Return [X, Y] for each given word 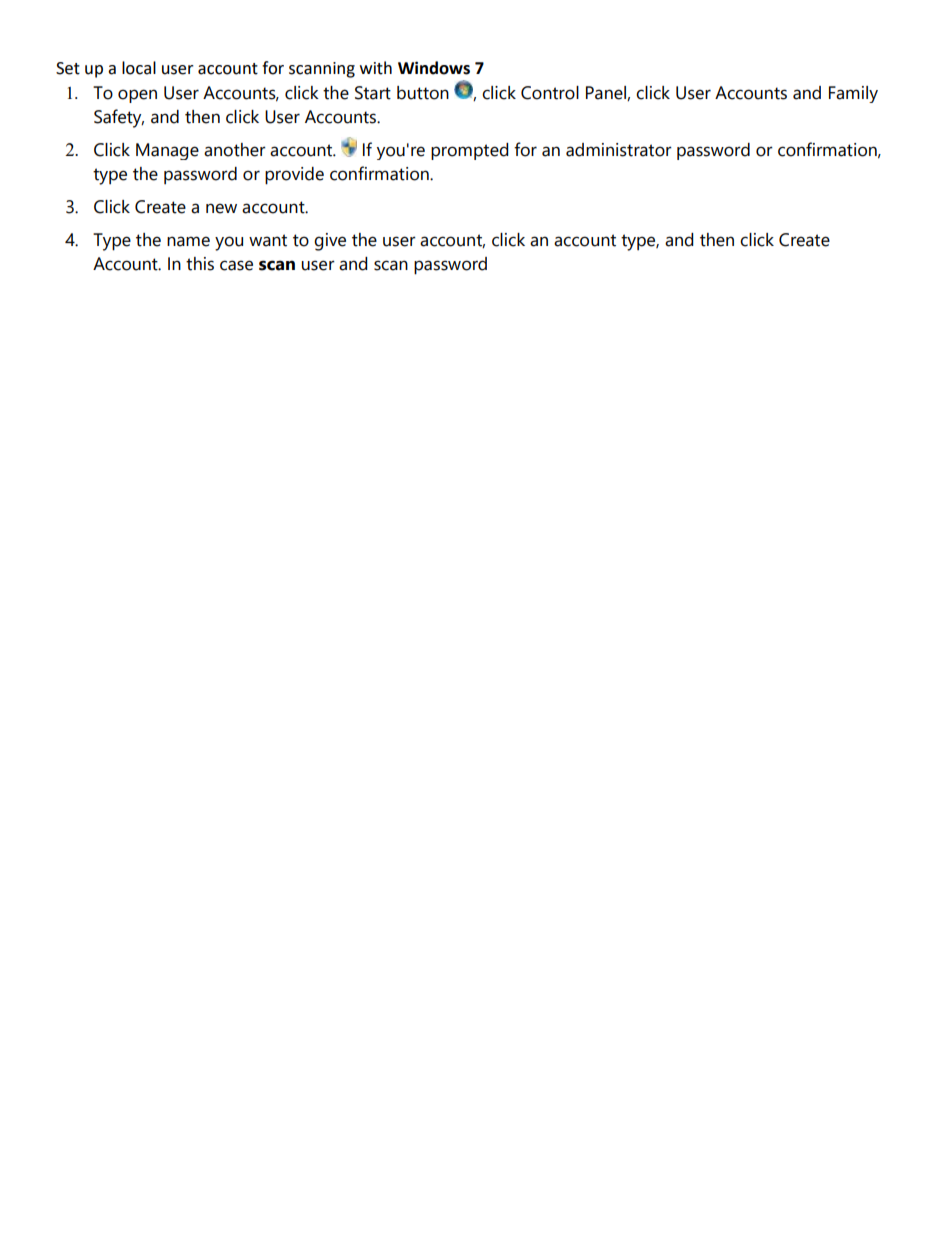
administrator [619, 150]
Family [853, 94]
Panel [607, 93]
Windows [434, 68]
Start [373, 93]
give [330, 242]
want [268, 240]
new [221, 208]
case [236, 265]
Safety [119, 118]
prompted [470, 151]
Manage [167, 151]
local [139, 68]
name [188, 241]
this [200, 264]
